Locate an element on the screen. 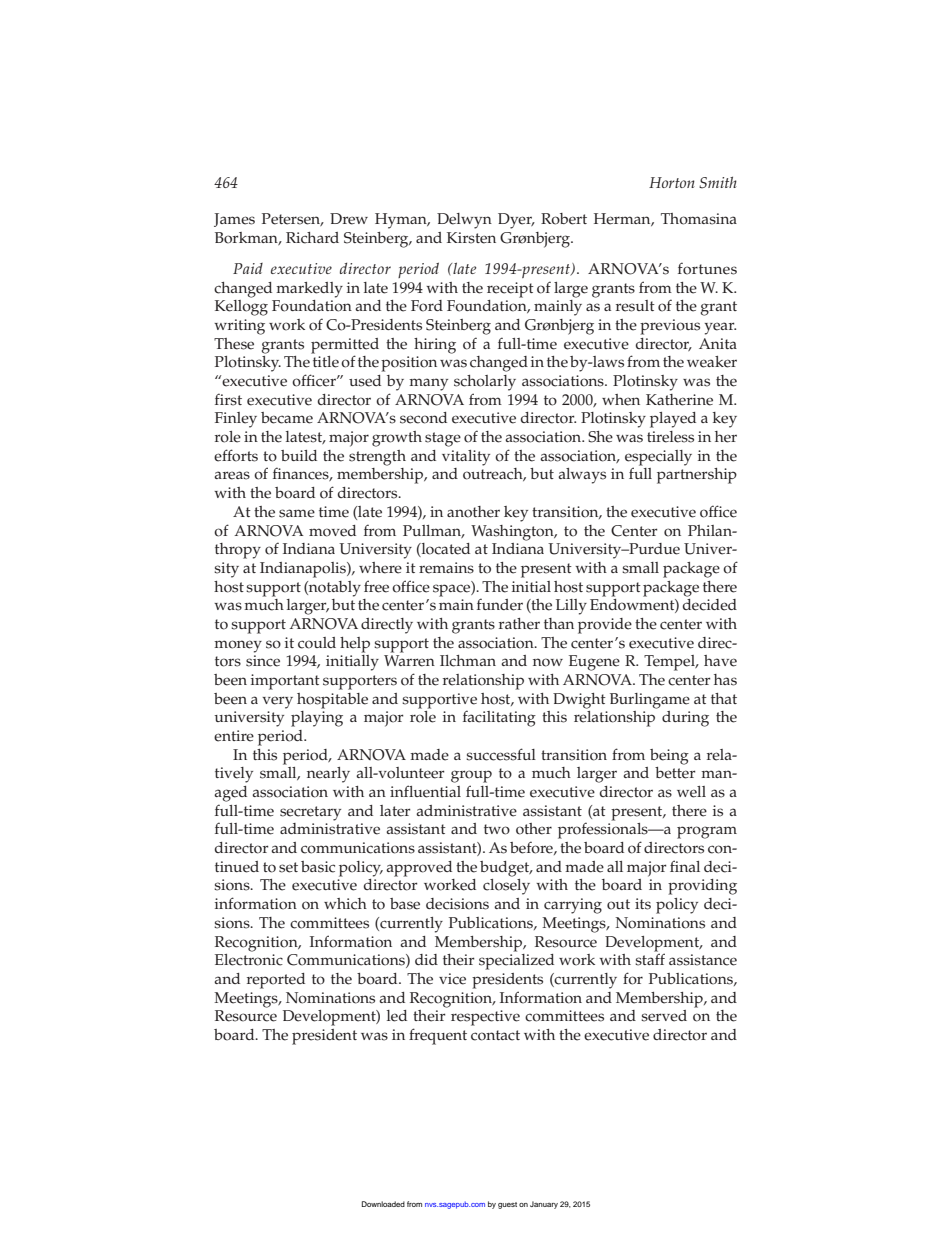 The image size is (952, 1233). build is located at coordinates (299, 455).
